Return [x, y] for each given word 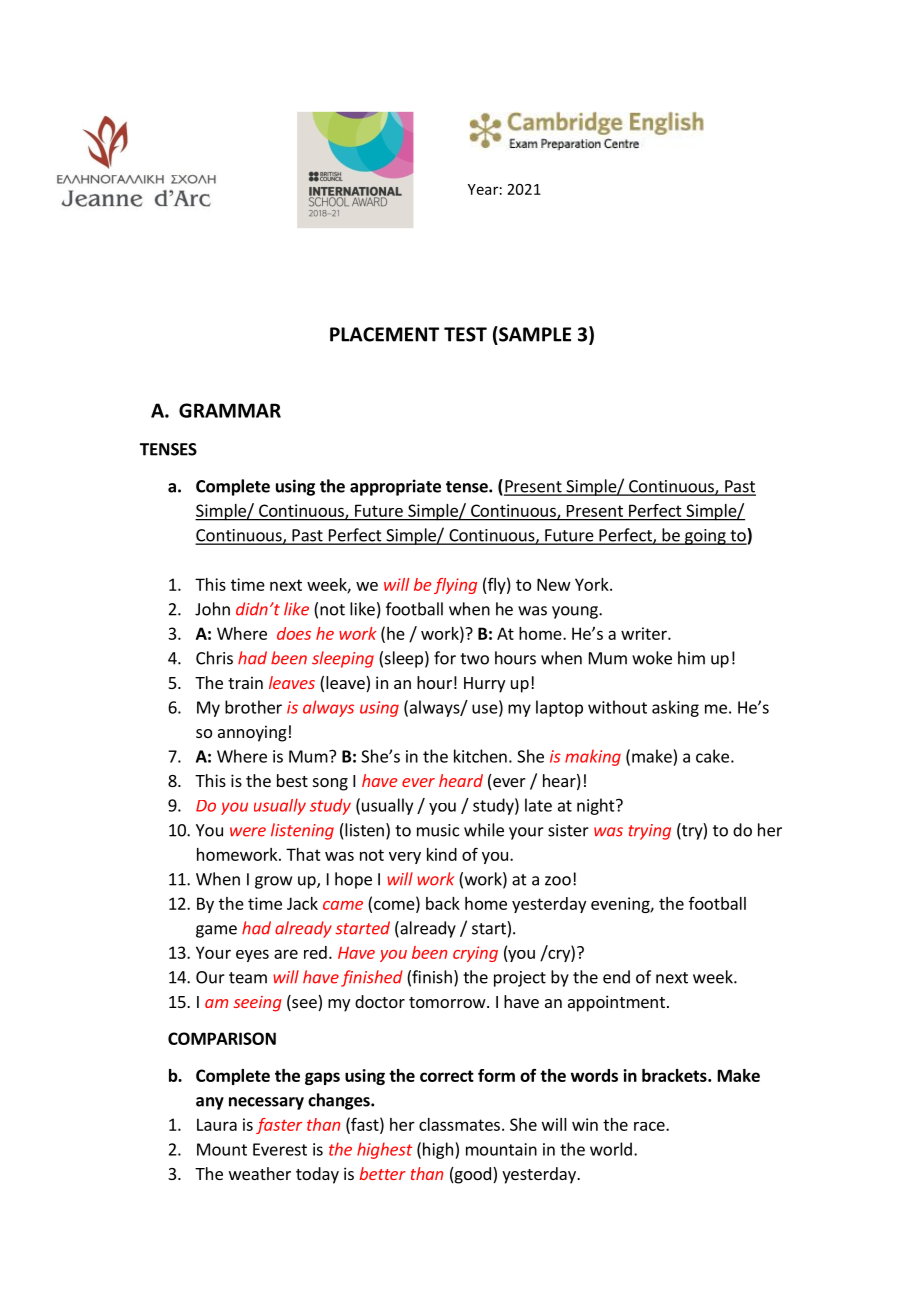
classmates [459, 1124]
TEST [465, 334]
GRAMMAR [230, 410]
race [650, 1126]
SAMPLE [534, 334]
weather [260, 1173]
